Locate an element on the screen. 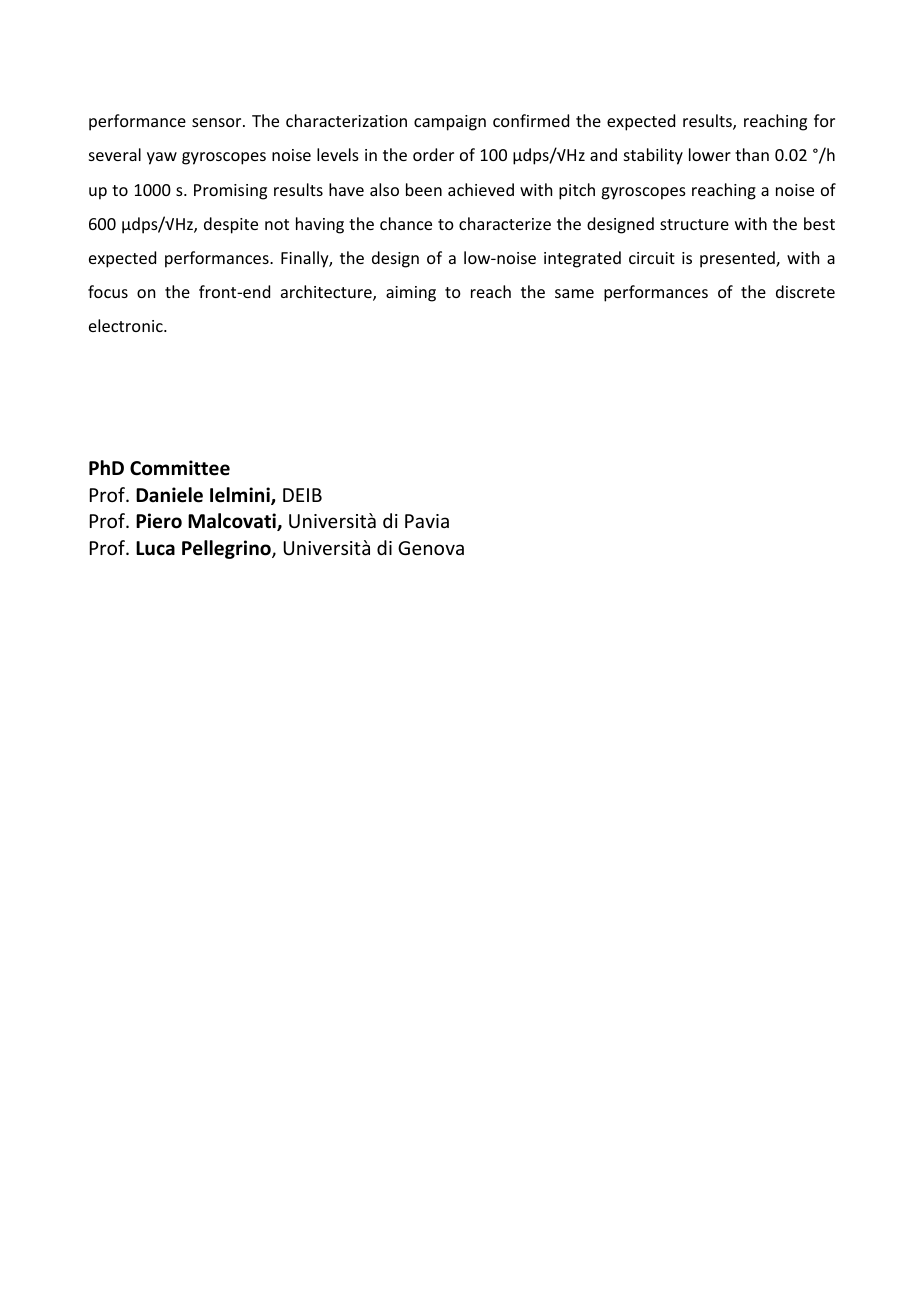 The image size is (924, 1308). Pellegrino is located at coordinates (227, 549).
